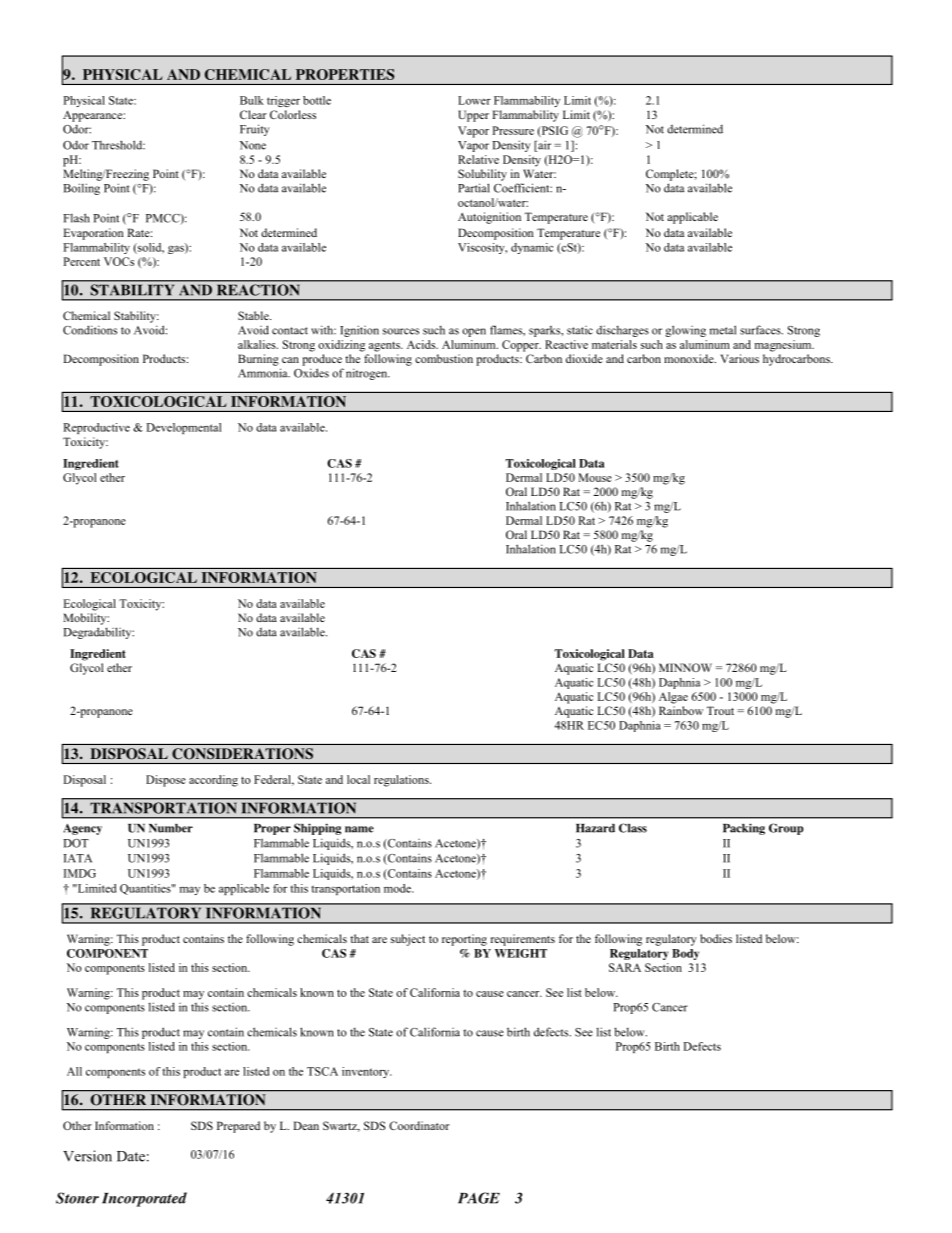 Image resolution: width=952 pixels, height=1233 pixels. I want to click on regulations, so click(402, 781).
